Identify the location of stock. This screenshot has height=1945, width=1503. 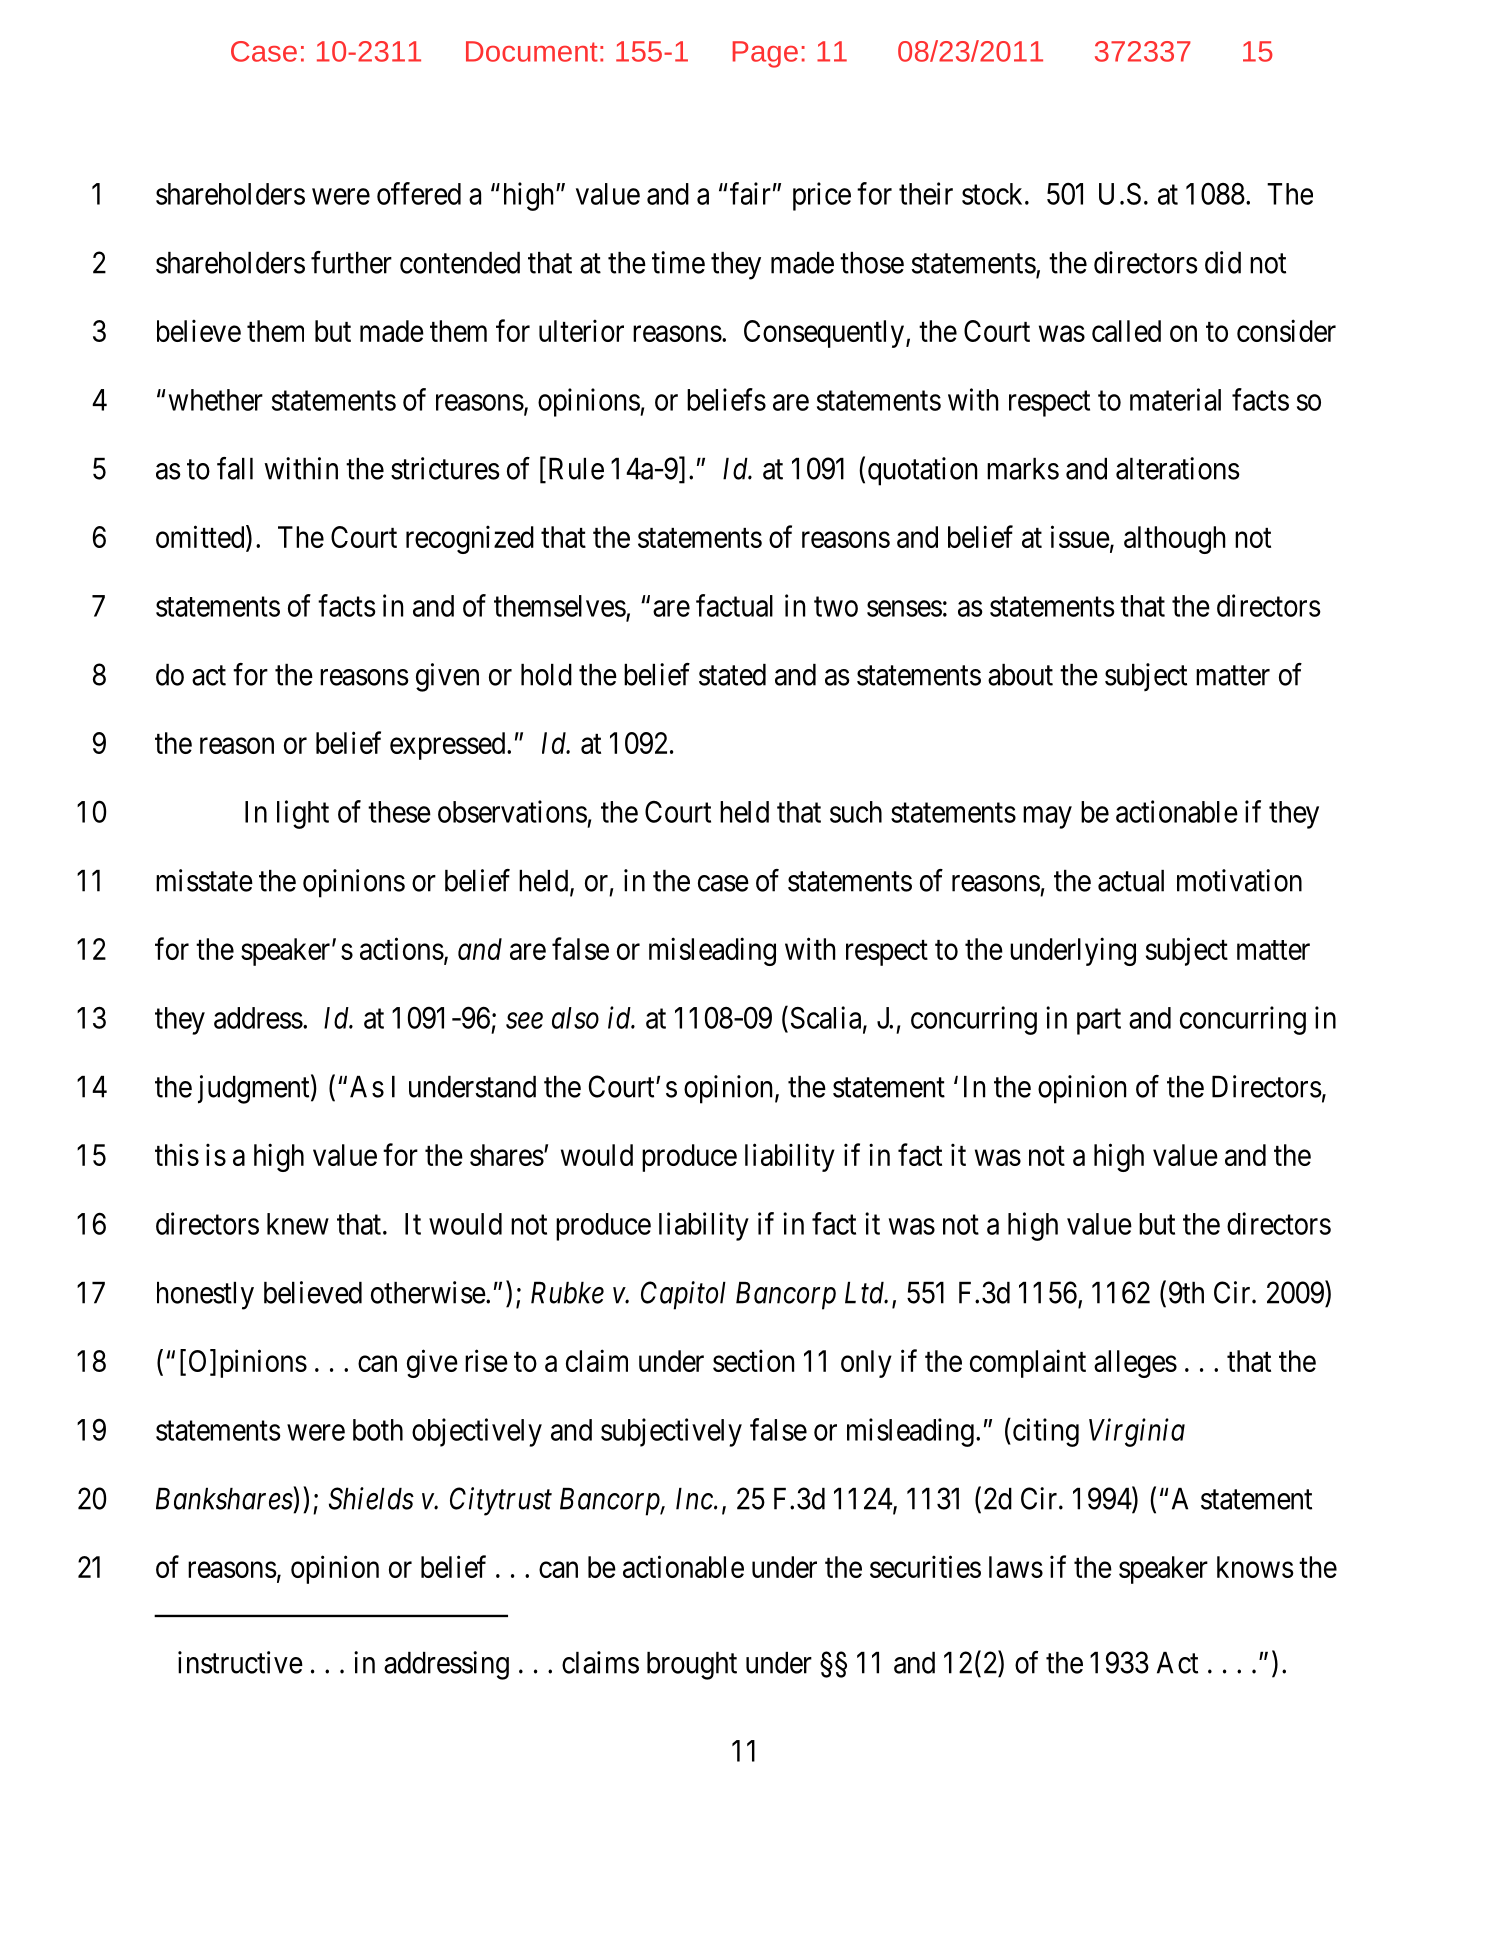
(994, 194).
